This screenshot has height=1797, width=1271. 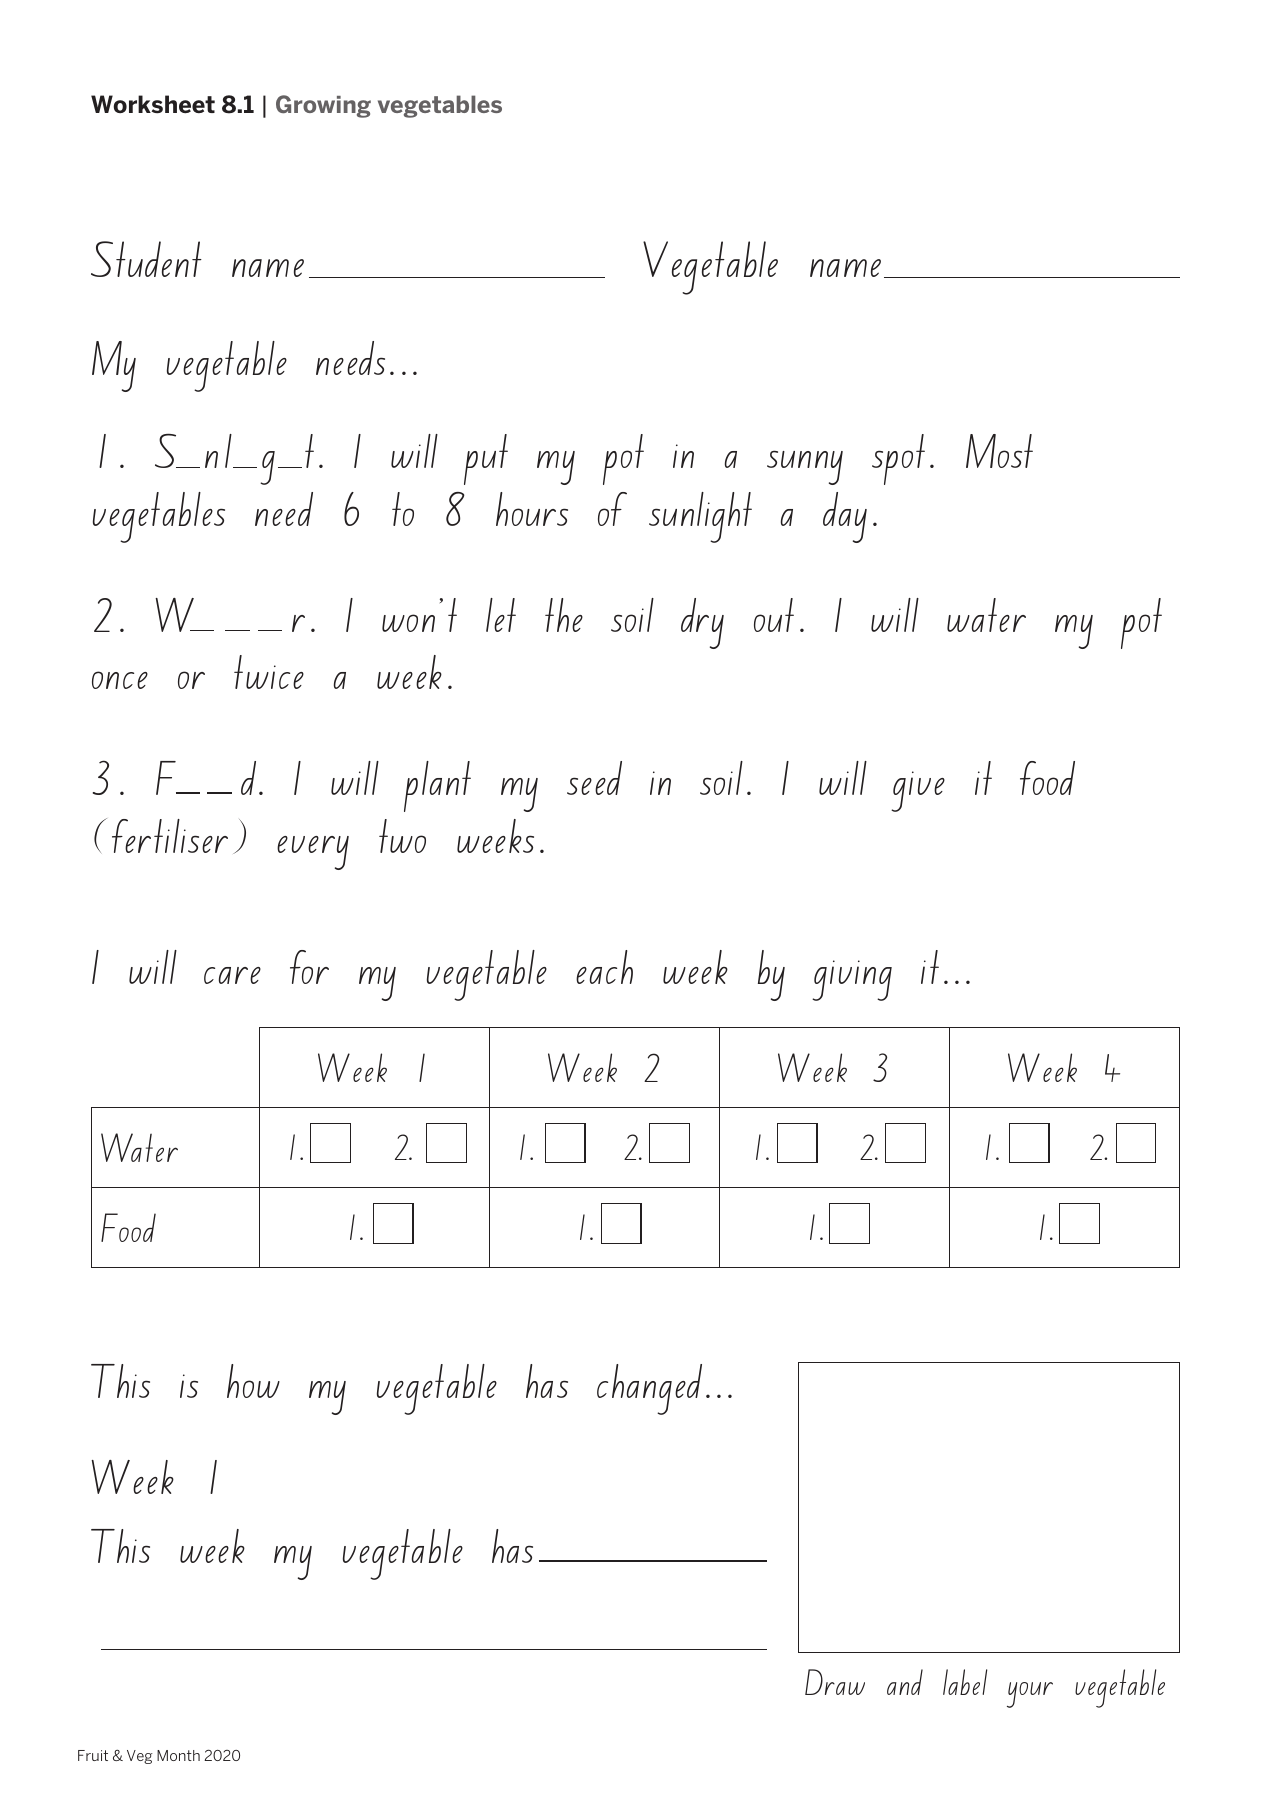 What do you see at coordinates (153, 104) in the screenshot?
I see `Worksheet` at bounding box center [153, 104].
